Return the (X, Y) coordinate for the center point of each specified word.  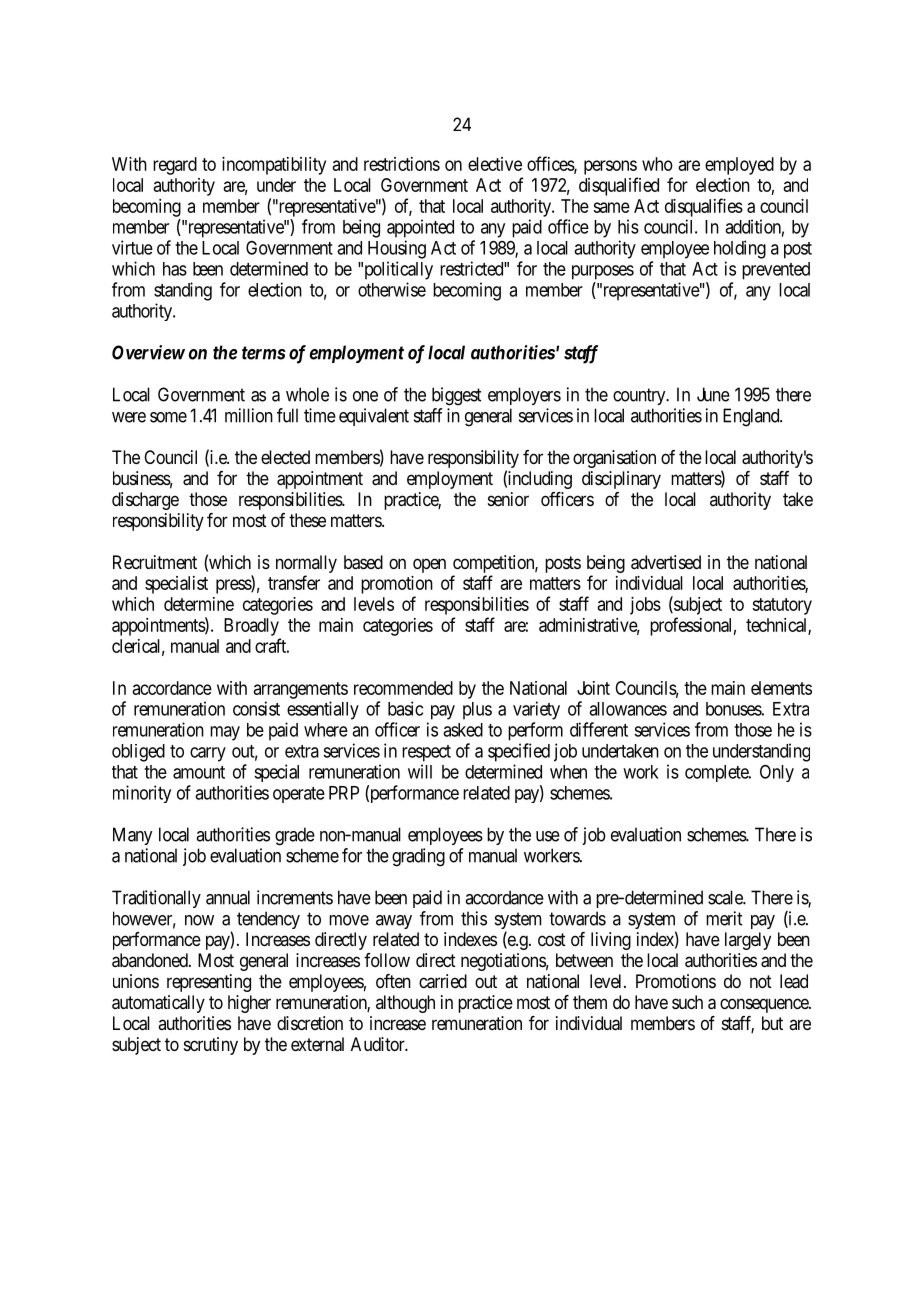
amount (199, 772)
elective (495, 164)
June (713, 394)
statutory (782, 606)
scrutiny (211, 1046)
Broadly (251, 627)
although (405, 1004)
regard (175, 166)
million (249, 415)
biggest (456, 396)
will (420, 771)
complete (717, 773)
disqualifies (704, 207)
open (429, 565)
